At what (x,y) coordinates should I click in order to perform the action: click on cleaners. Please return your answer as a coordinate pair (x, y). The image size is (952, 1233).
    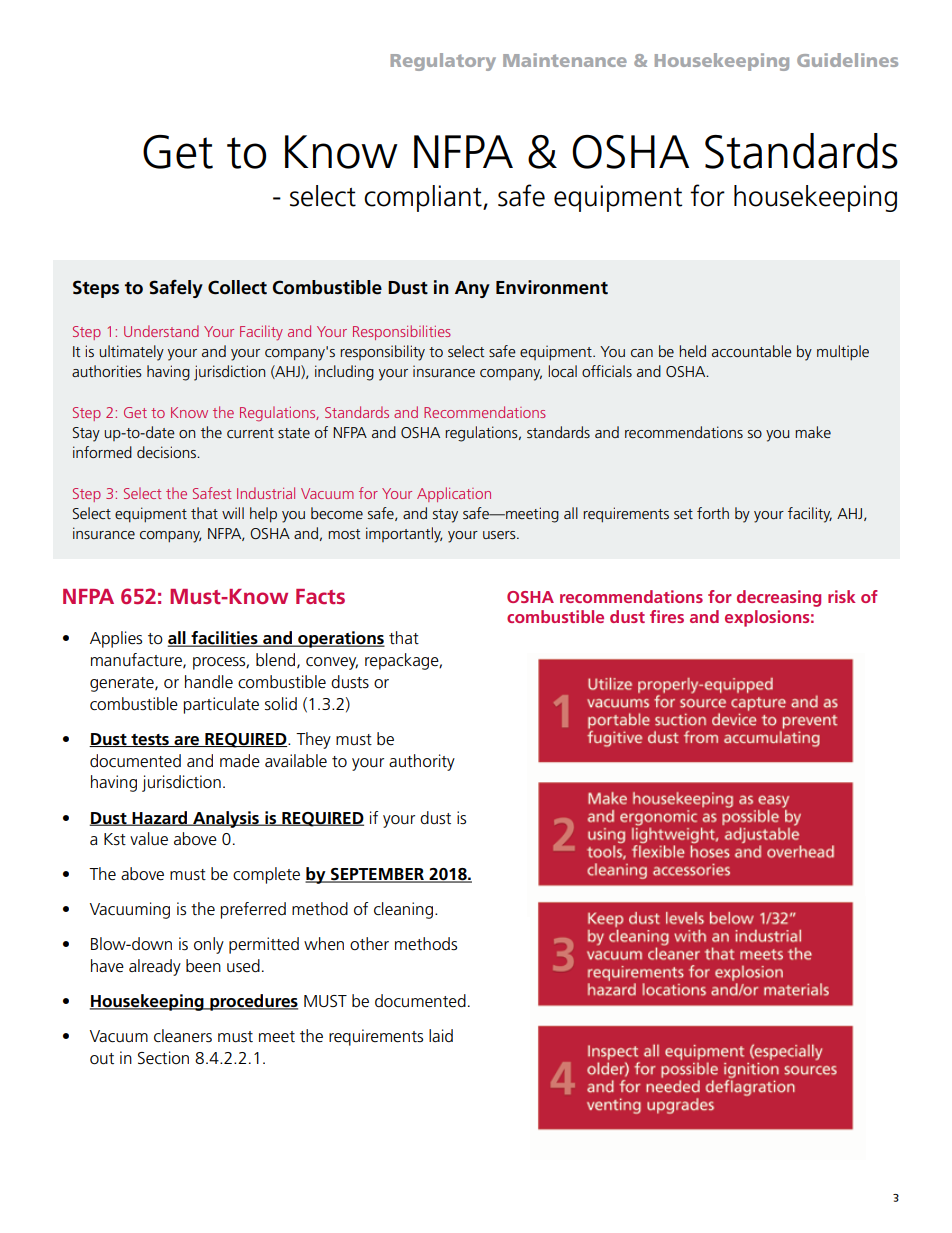
    Looking at the image, I should click on (183, 1036).
